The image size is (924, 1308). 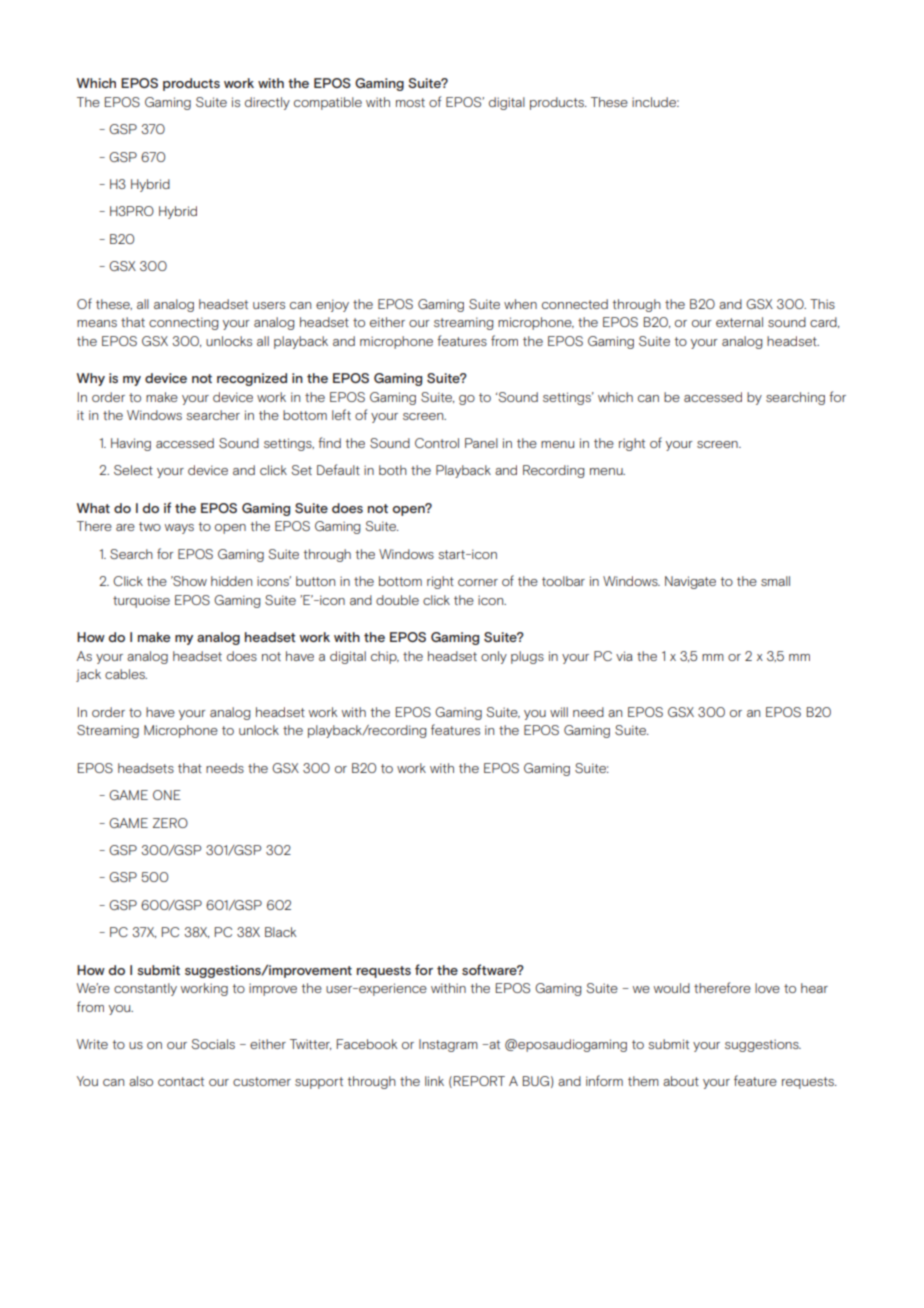 What do you see at coordinates (183, 323) in the image?
I see `connecting` at bounding box center [183, 323].
